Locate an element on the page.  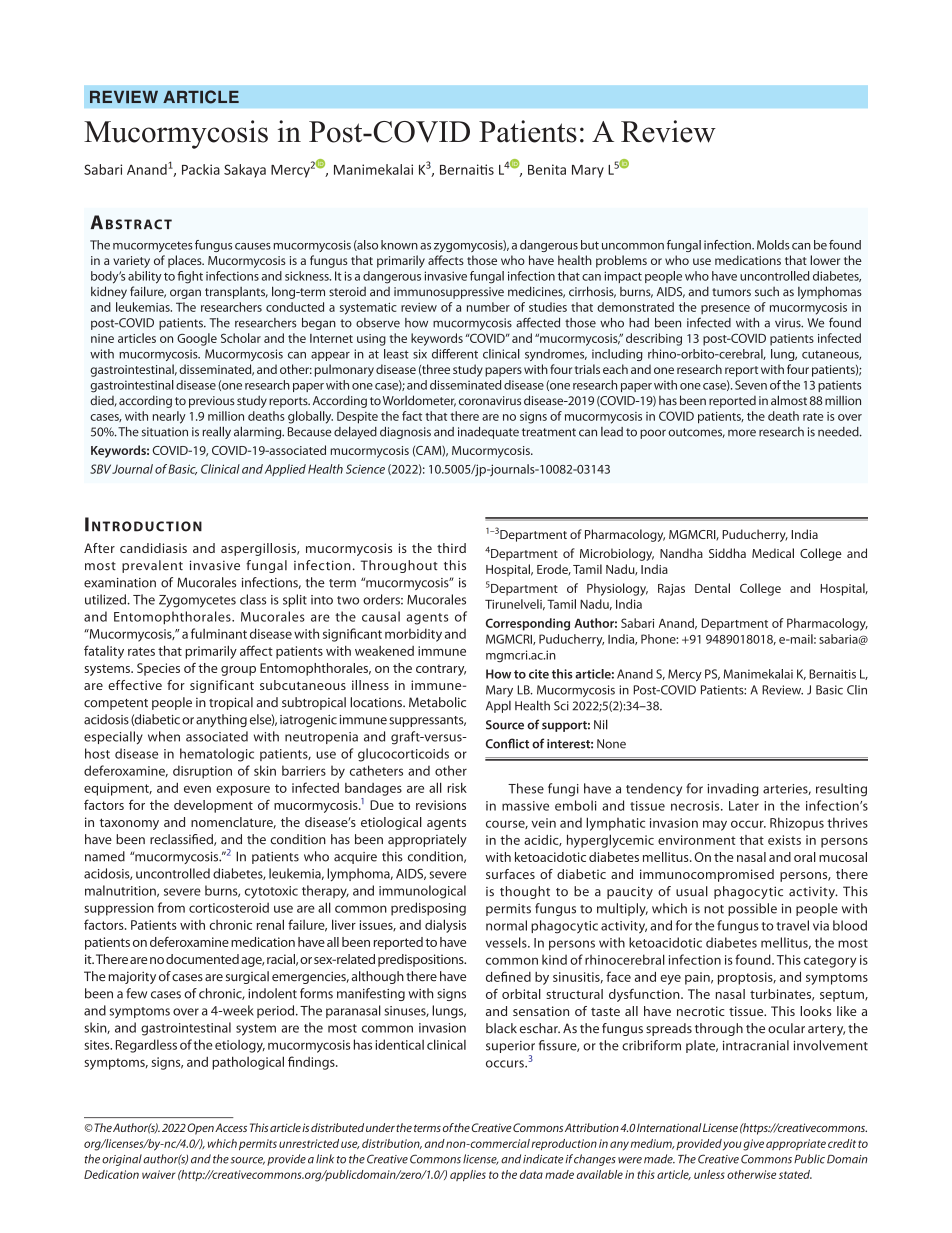
third is located at coordinates (451, 548).
